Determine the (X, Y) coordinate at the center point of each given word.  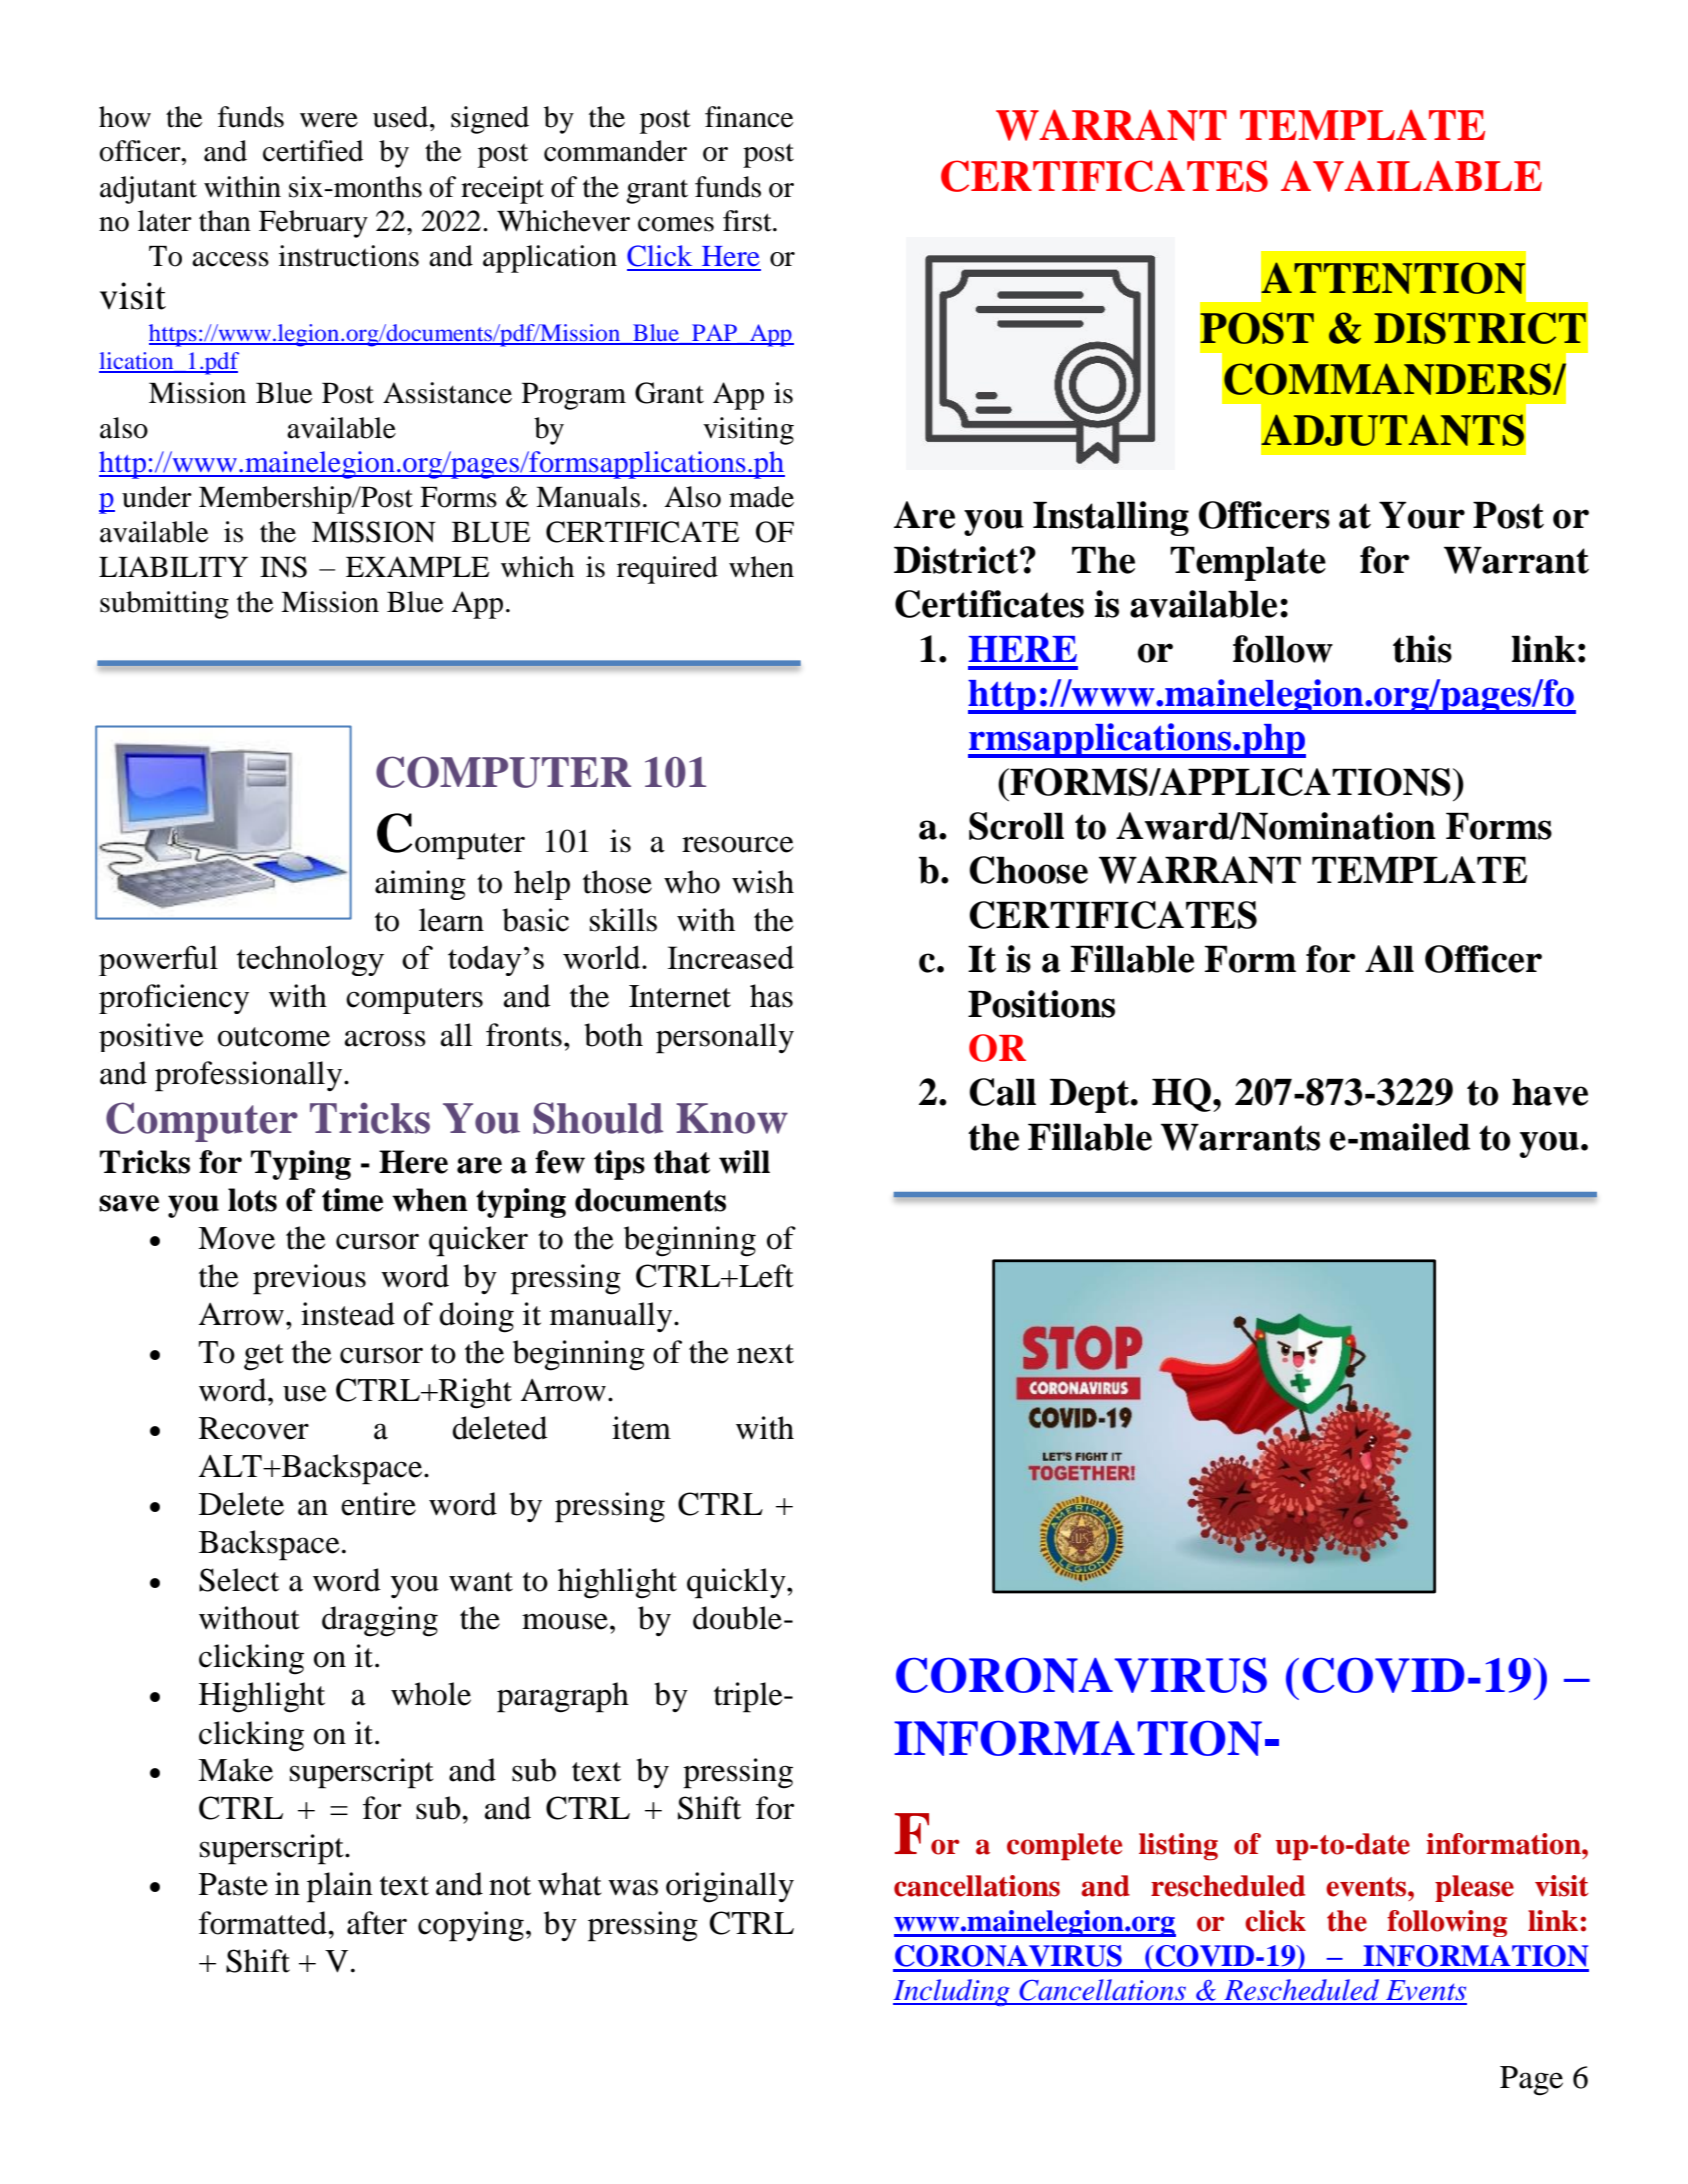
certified (313, 151)
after (377, 1923)
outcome (274, 1037)
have (1550, 1092)
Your (1422, 515)
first (748, 221)
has (771, 996)
